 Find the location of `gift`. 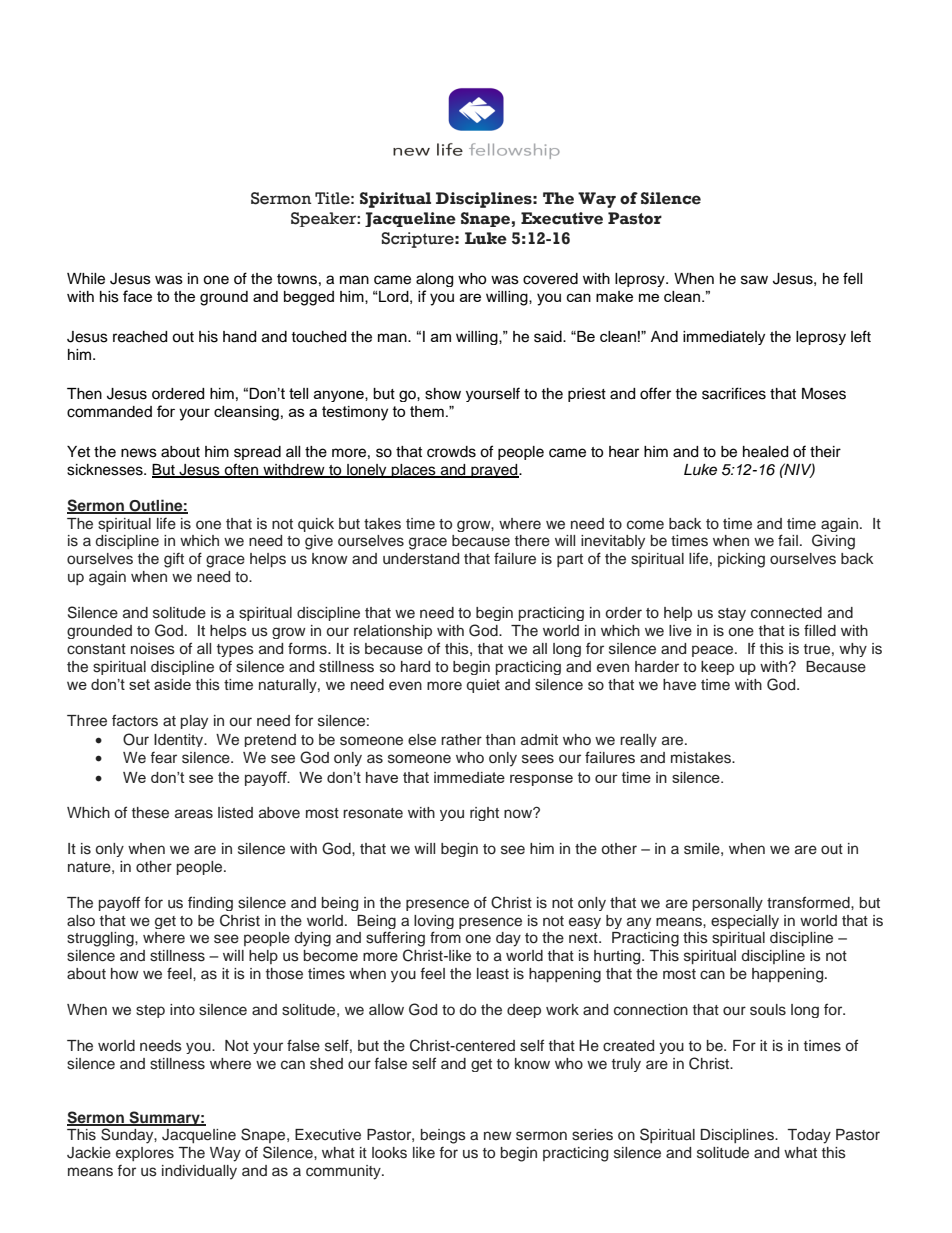

gift is located at coordinates (174, 560).
